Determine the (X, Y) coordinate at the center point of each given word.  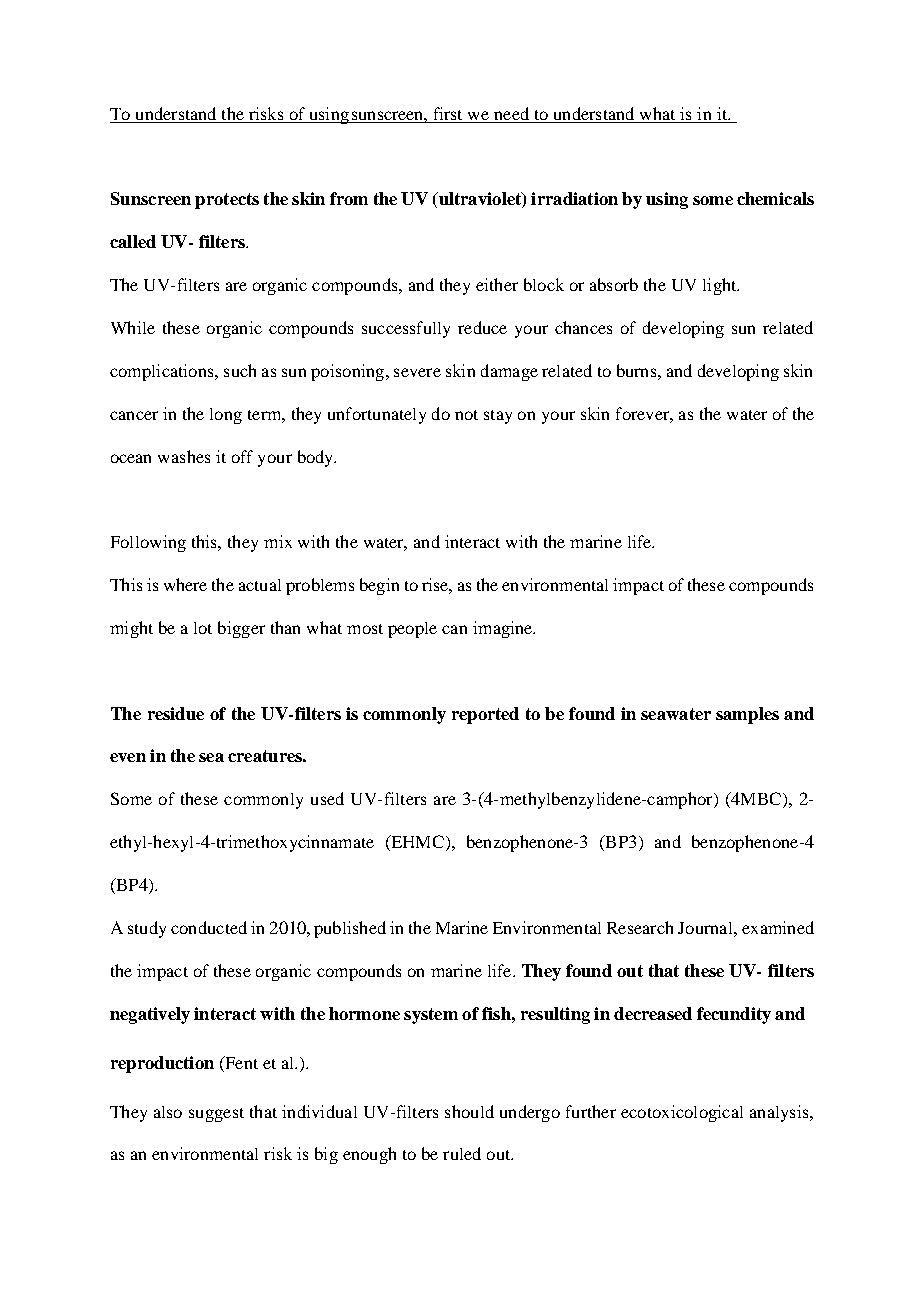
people (412, 630)
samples (747, 715)
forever (643, 413)
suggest (216, 1115)
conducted (209, 927)
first (448, 113)
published (350, 929)
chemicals (775, 198)
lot (203, 628)
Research (640, 927)
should (469, 1111)
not (466, 415)
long (226, 416)
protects (227, 201)
